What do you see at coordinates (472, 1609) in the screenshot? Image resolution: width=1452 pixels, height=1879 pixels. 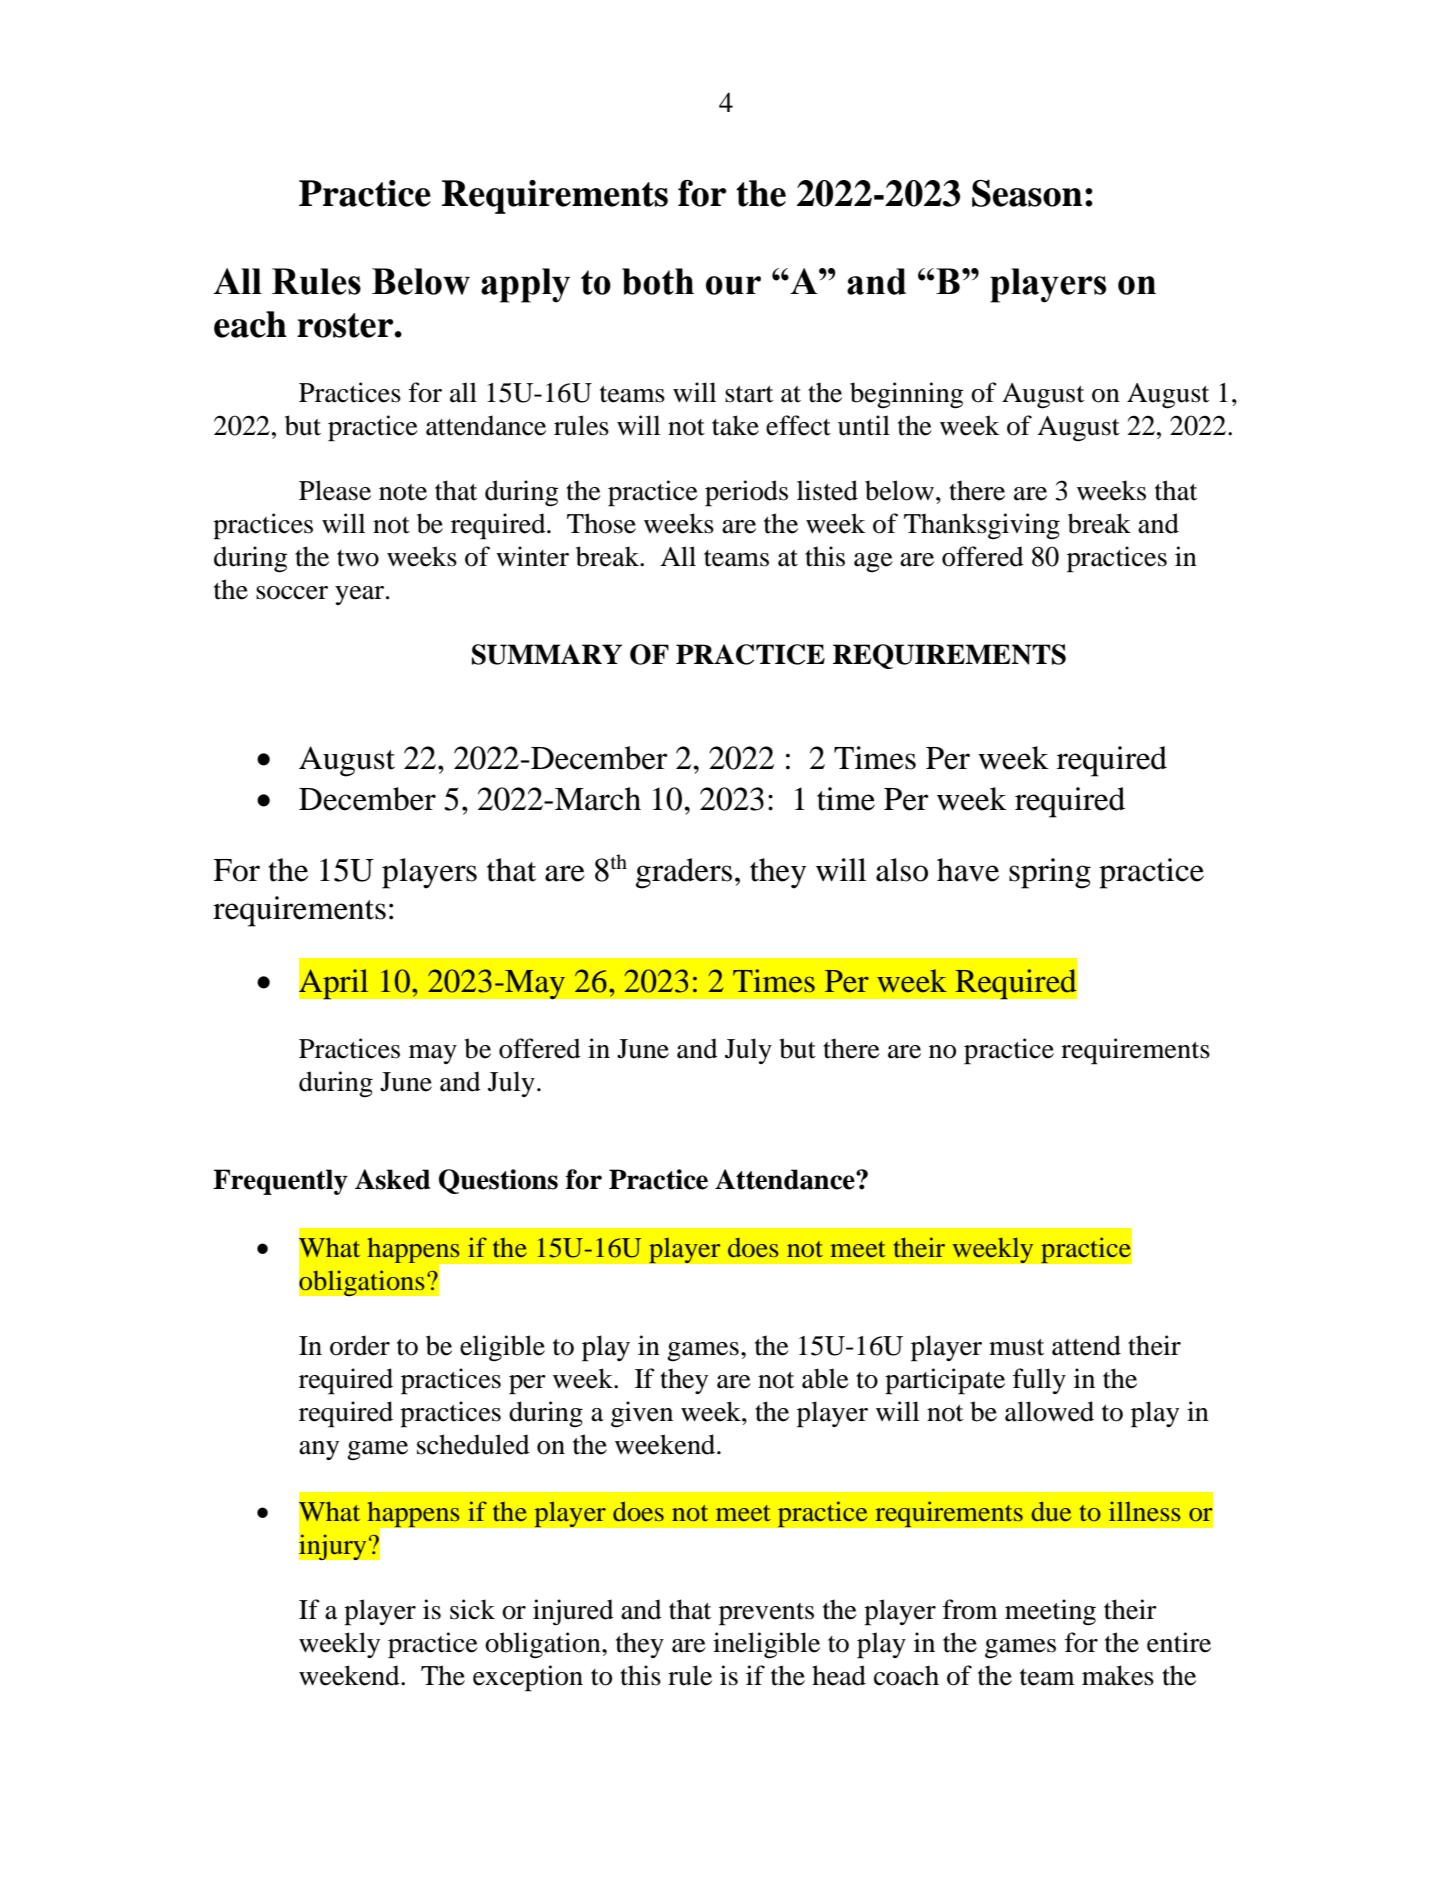 I see `sick` at bounding box center [472, 1609].
